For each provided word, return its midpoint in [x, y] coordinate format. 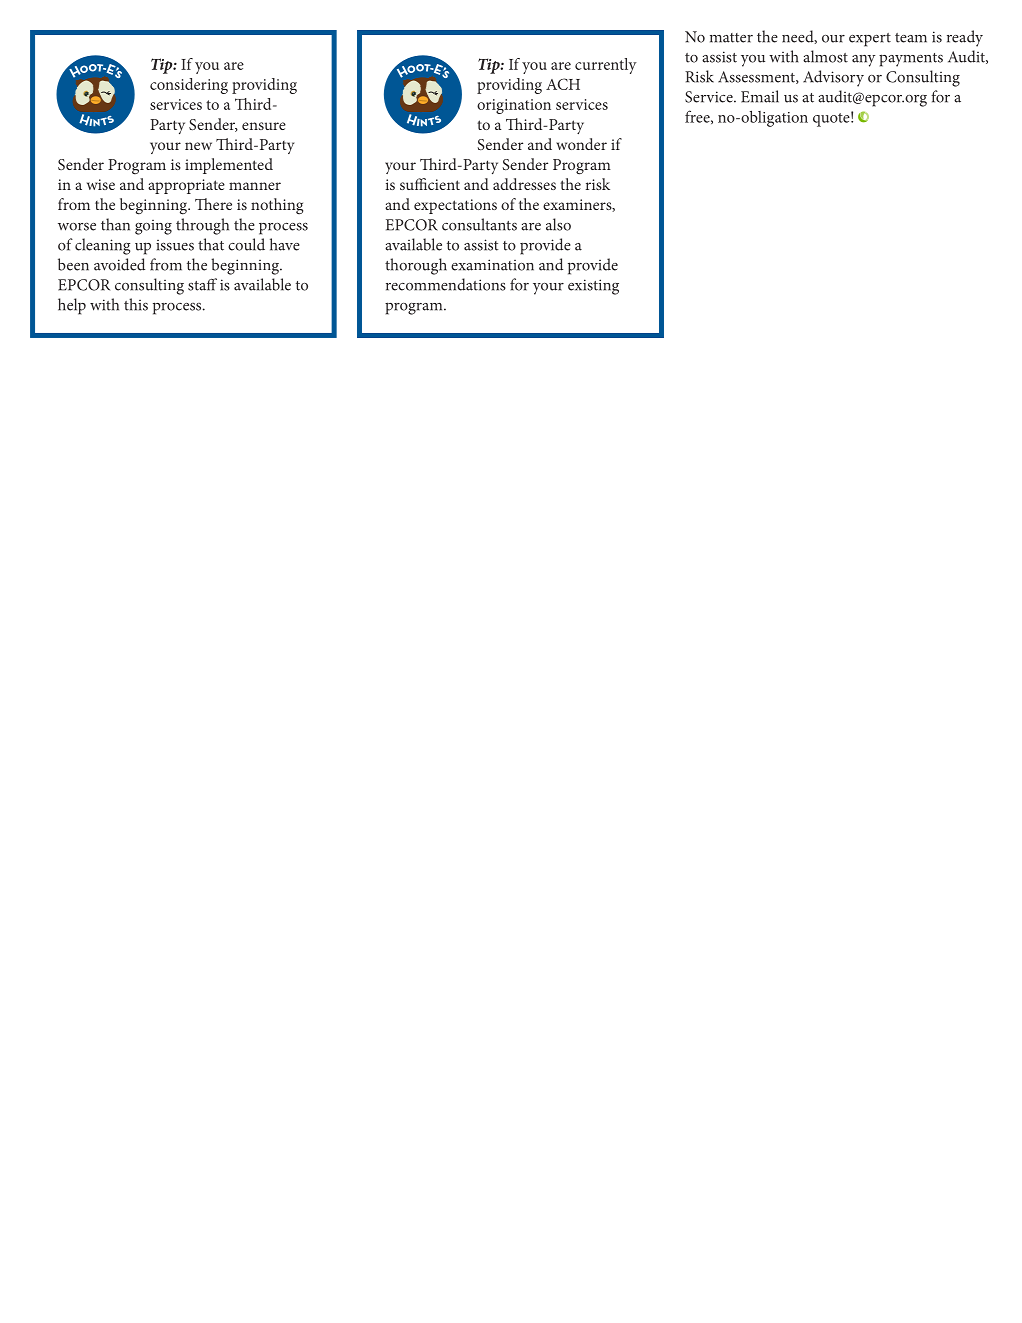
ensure [264, 126]
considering [189, 86]
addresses [524, 184]
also [558, 224]
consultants [479, 224]
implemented [229, 166]
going [153, 227]
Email [760, 96]
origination [514, 106]
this [136, 304]
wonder [581, 144]
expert [870, 40]
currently [606, 66]
